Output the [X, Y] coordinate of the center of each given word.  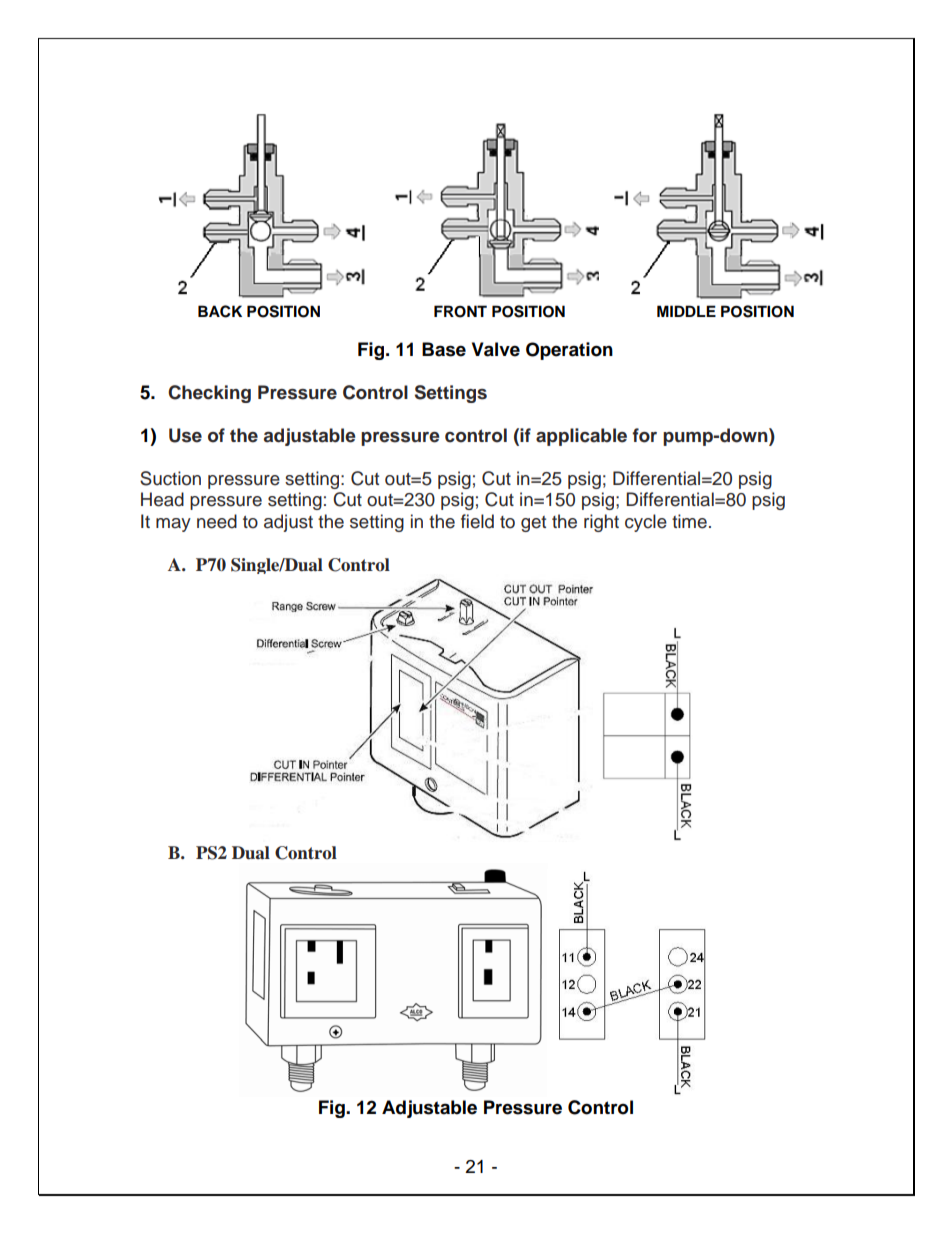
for [644, 435]
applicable [581, 437]
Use [185, 435]
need [217, 521]
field [477, 521]
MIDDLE [686, 311]
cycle [646, 523]
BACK [220, 311]
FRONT [460, 311]
